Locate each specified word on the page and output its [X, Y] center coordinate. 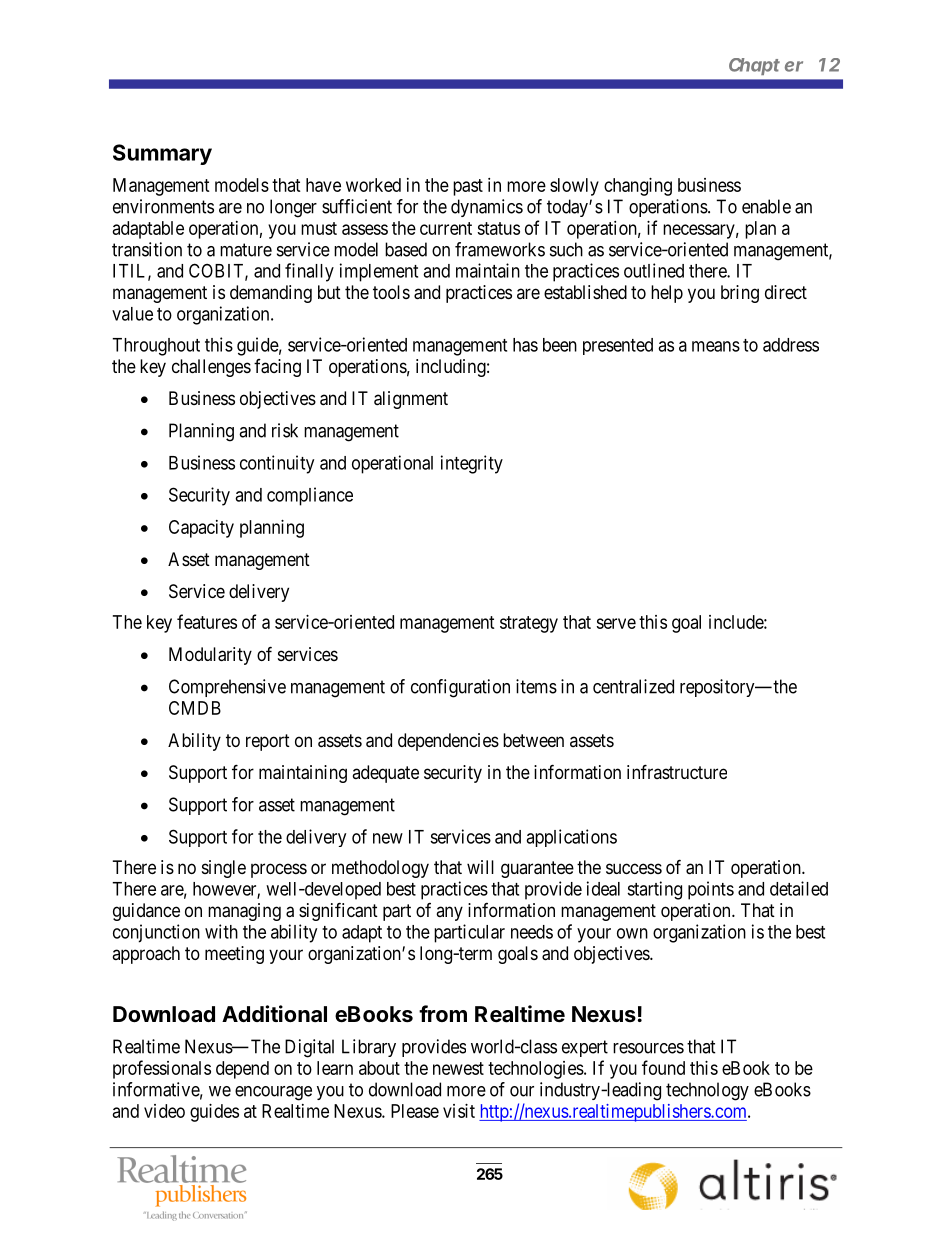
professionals [162, 1069]
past [468, 187]
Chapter [766, 66]
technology [707, 1091]
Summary [162, 154]
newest [458, 1068]
